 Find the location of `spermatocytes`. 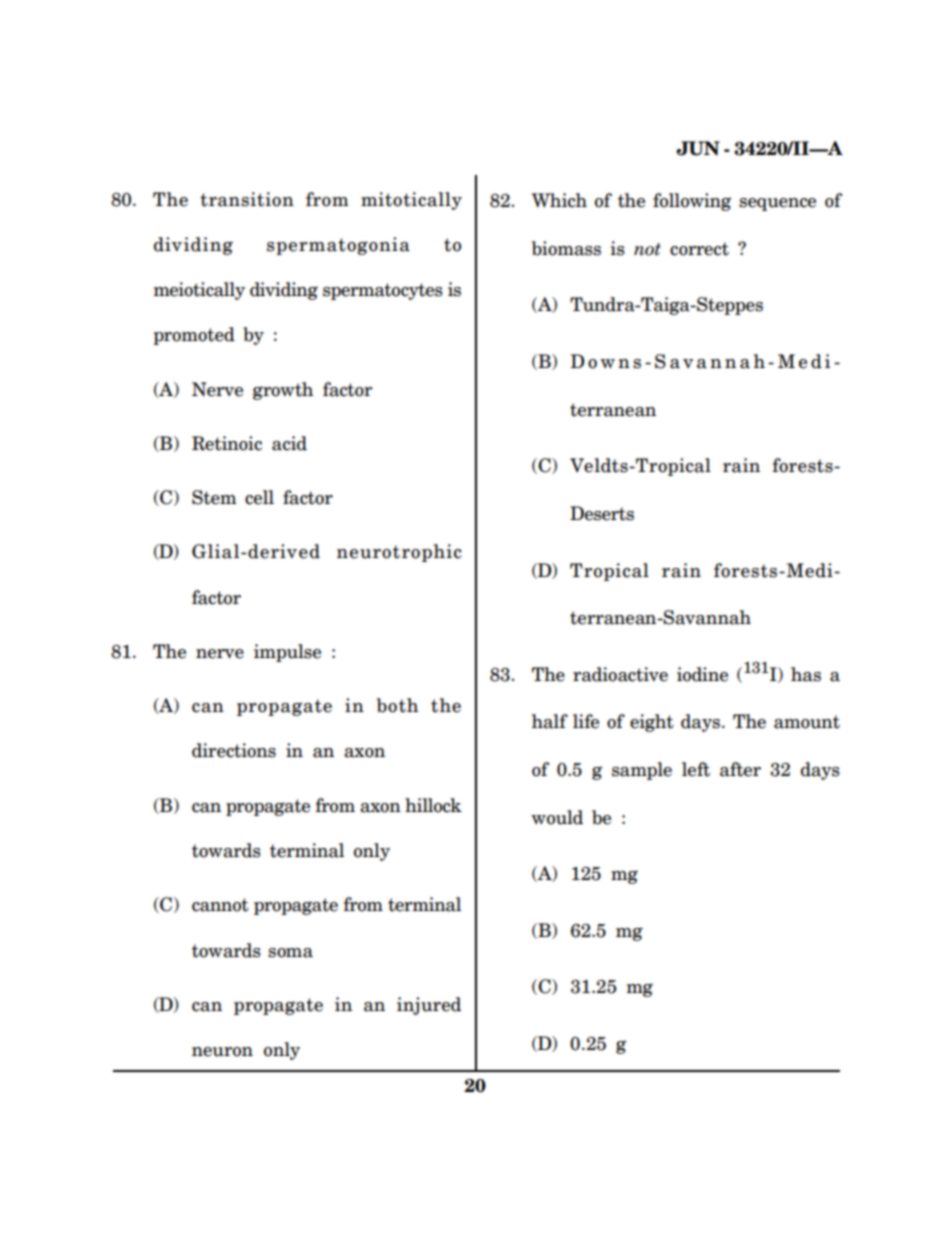

spermatocytes is located at coordinates (383, 291).
